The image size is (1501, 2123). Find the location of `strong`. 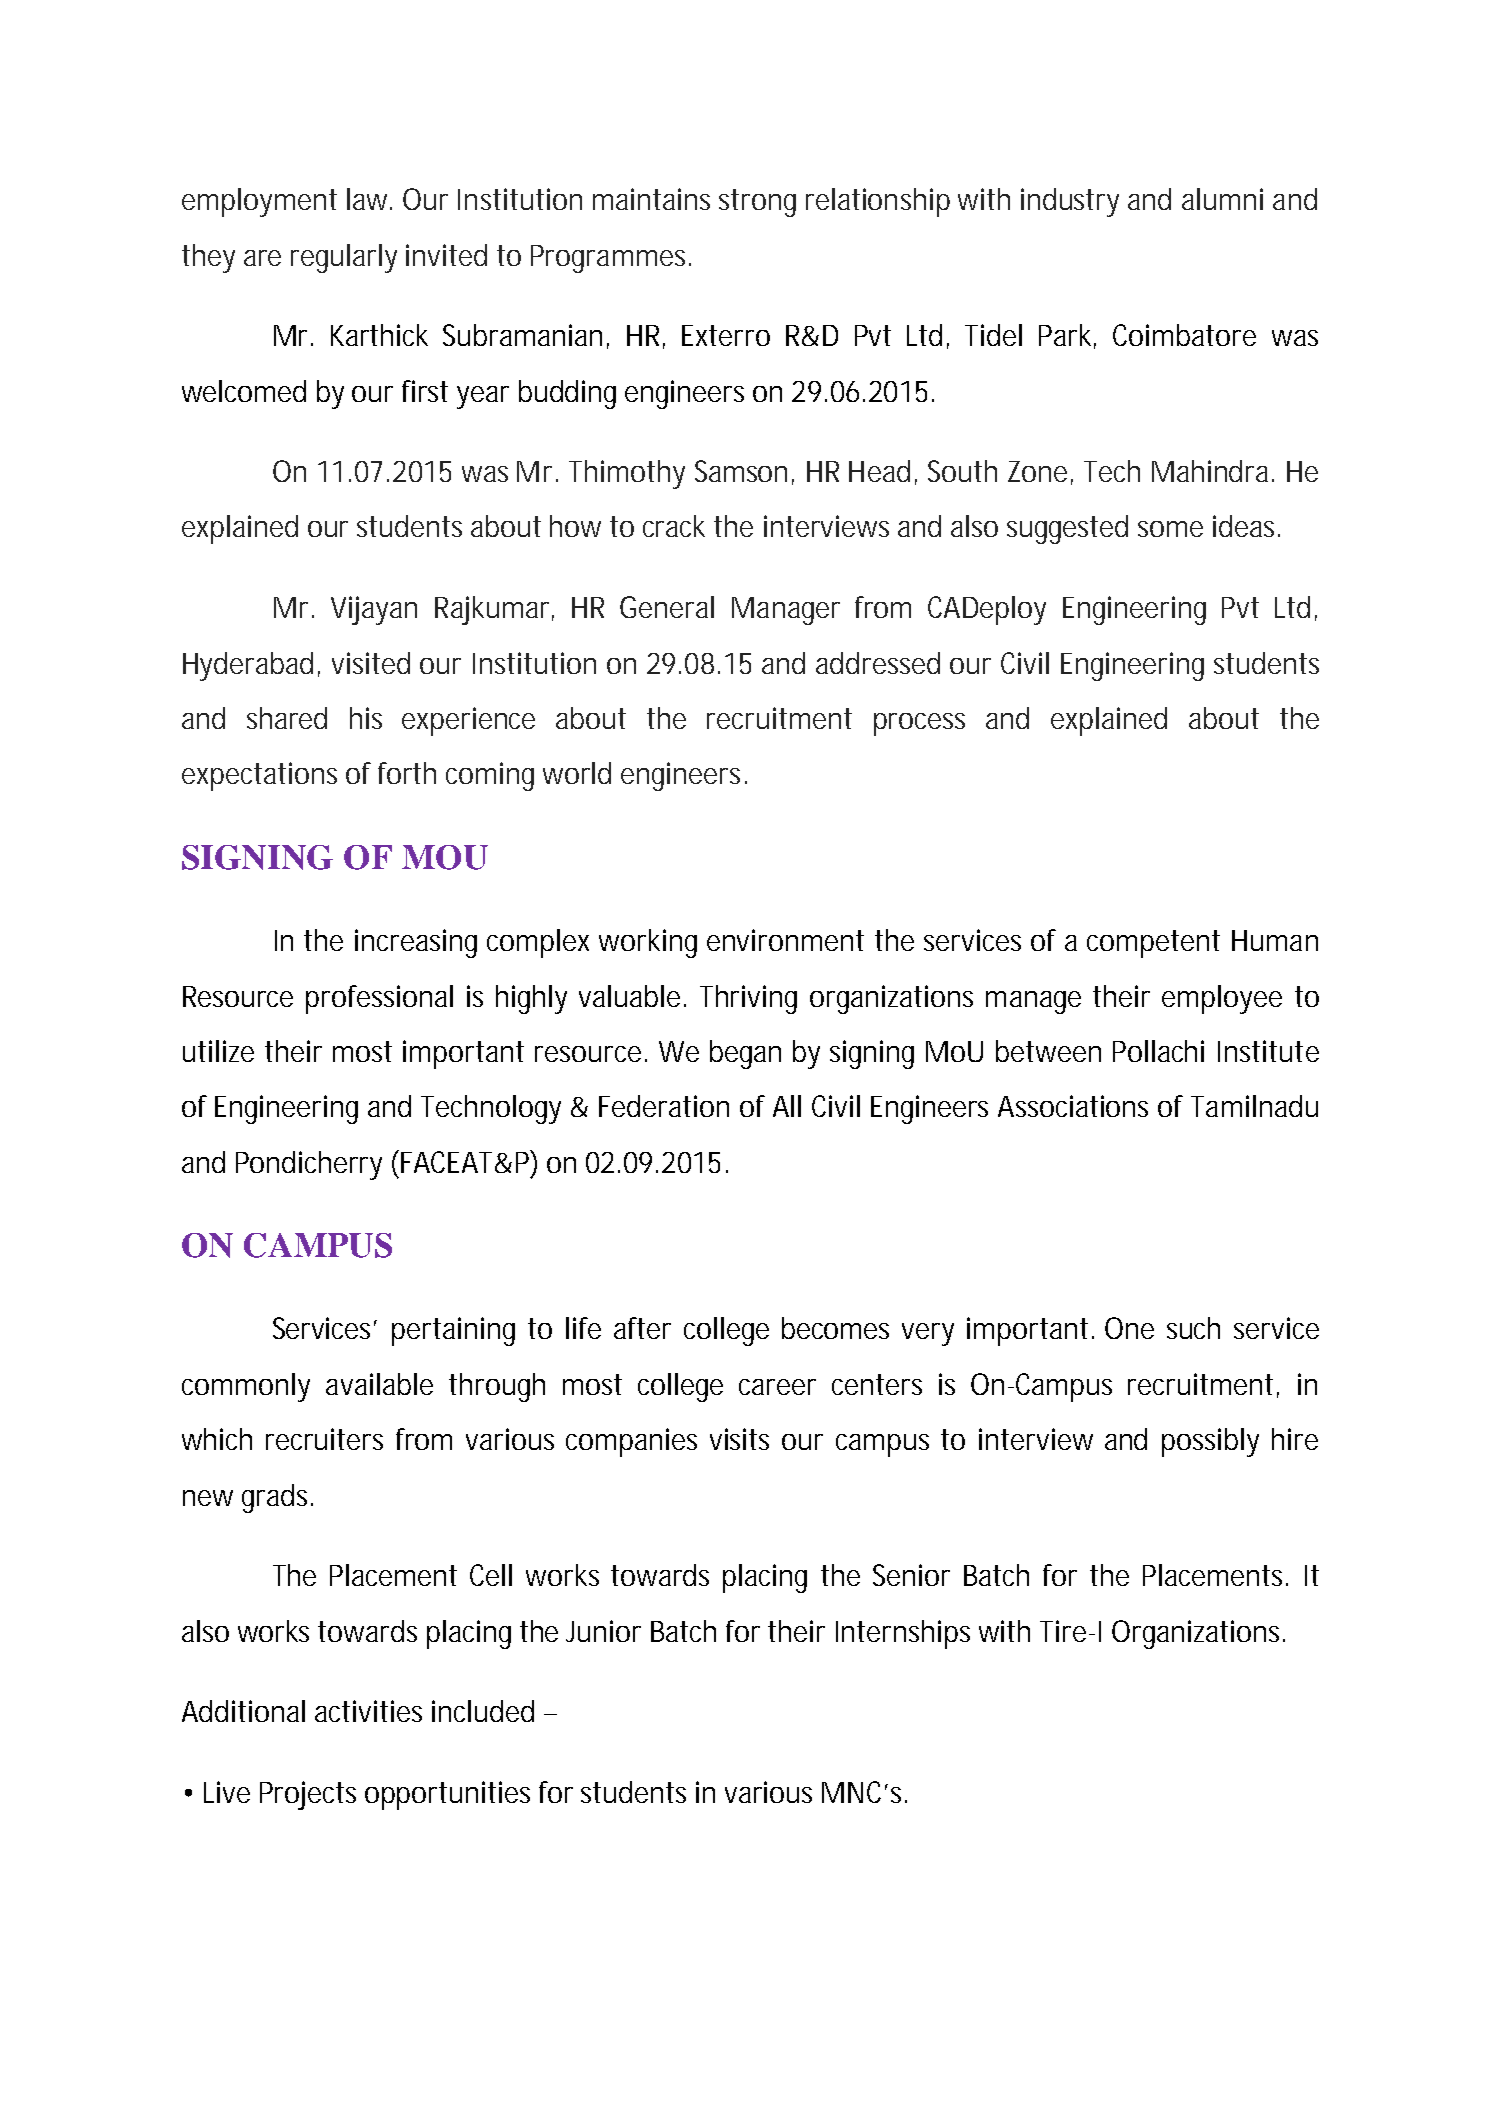

strong is located at coordinates (757, 203).
